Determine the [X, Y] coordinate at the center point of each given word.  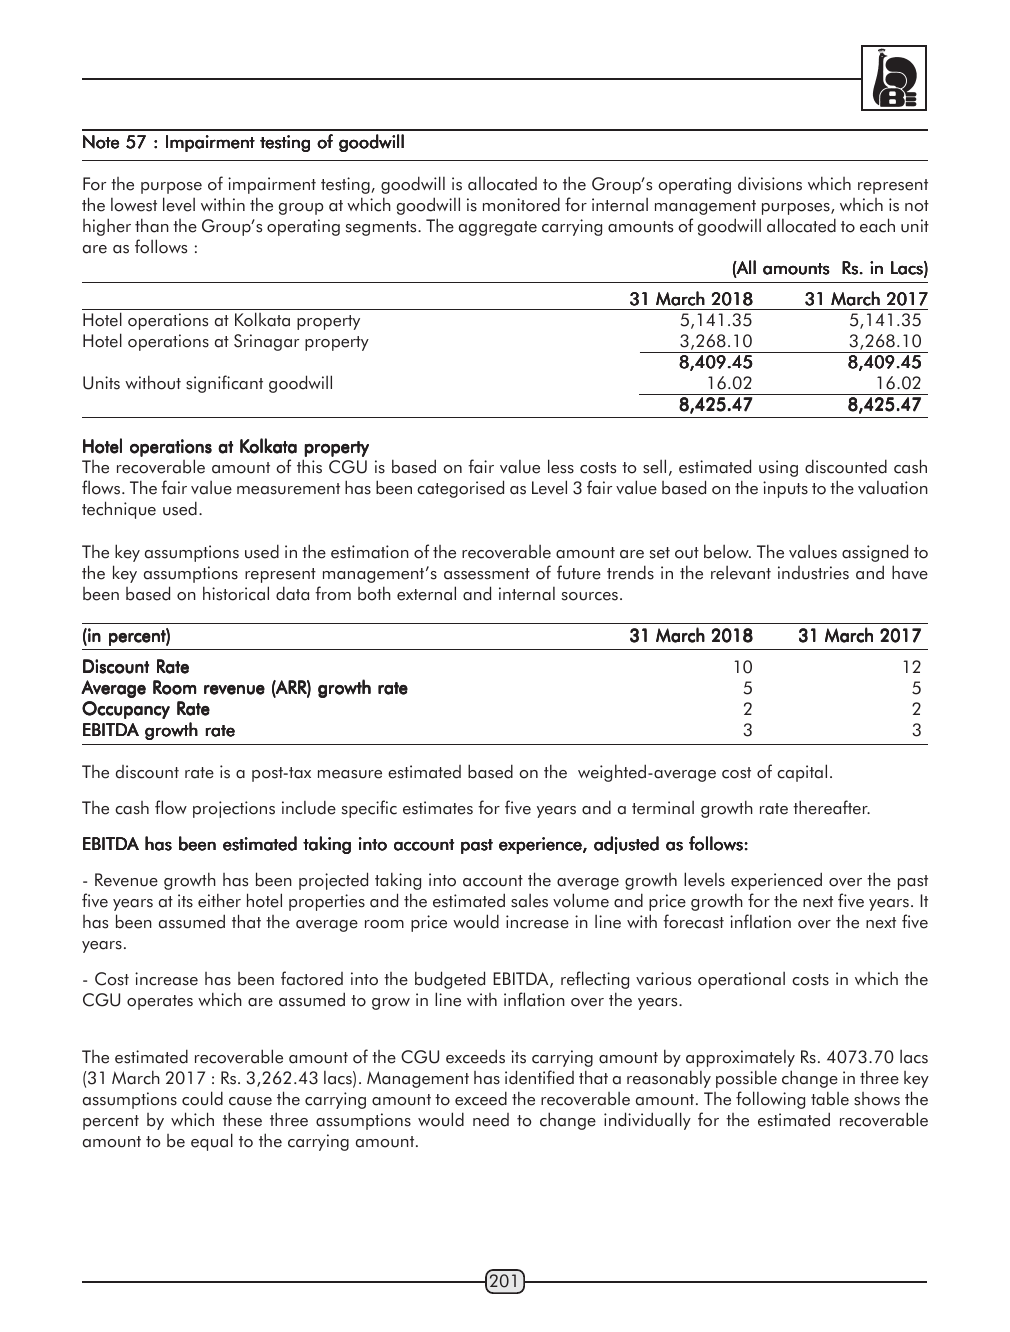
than [152, 225]
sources [590, 596]
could [202, 1098]
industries [813, 573]
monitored [521, 204]
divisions [770, 183]
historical [236, 593]
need [491, 1120]
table [830, 1098]
